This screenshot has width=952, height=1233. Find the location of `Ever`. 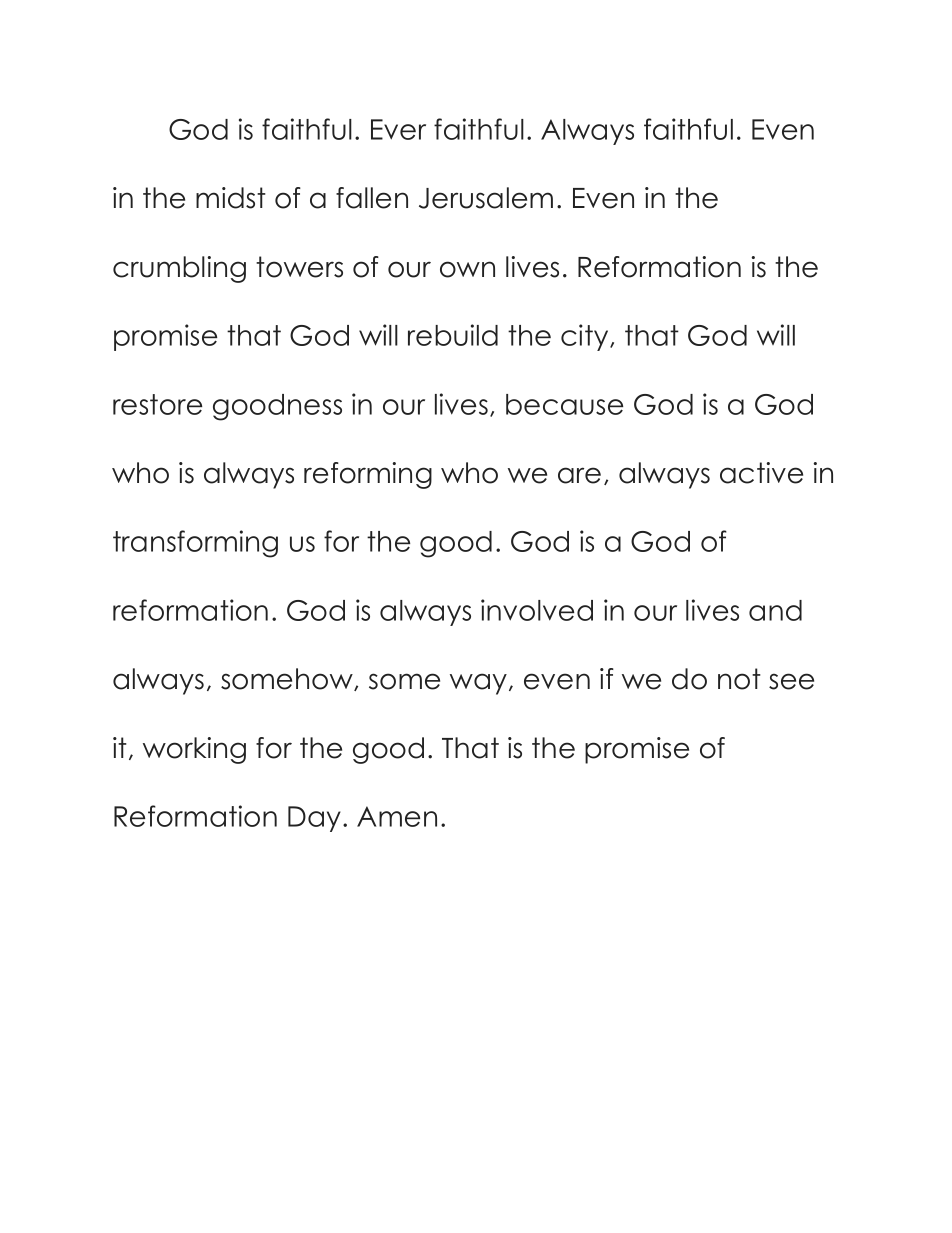

Ever is located at coordinates (398, 129).
